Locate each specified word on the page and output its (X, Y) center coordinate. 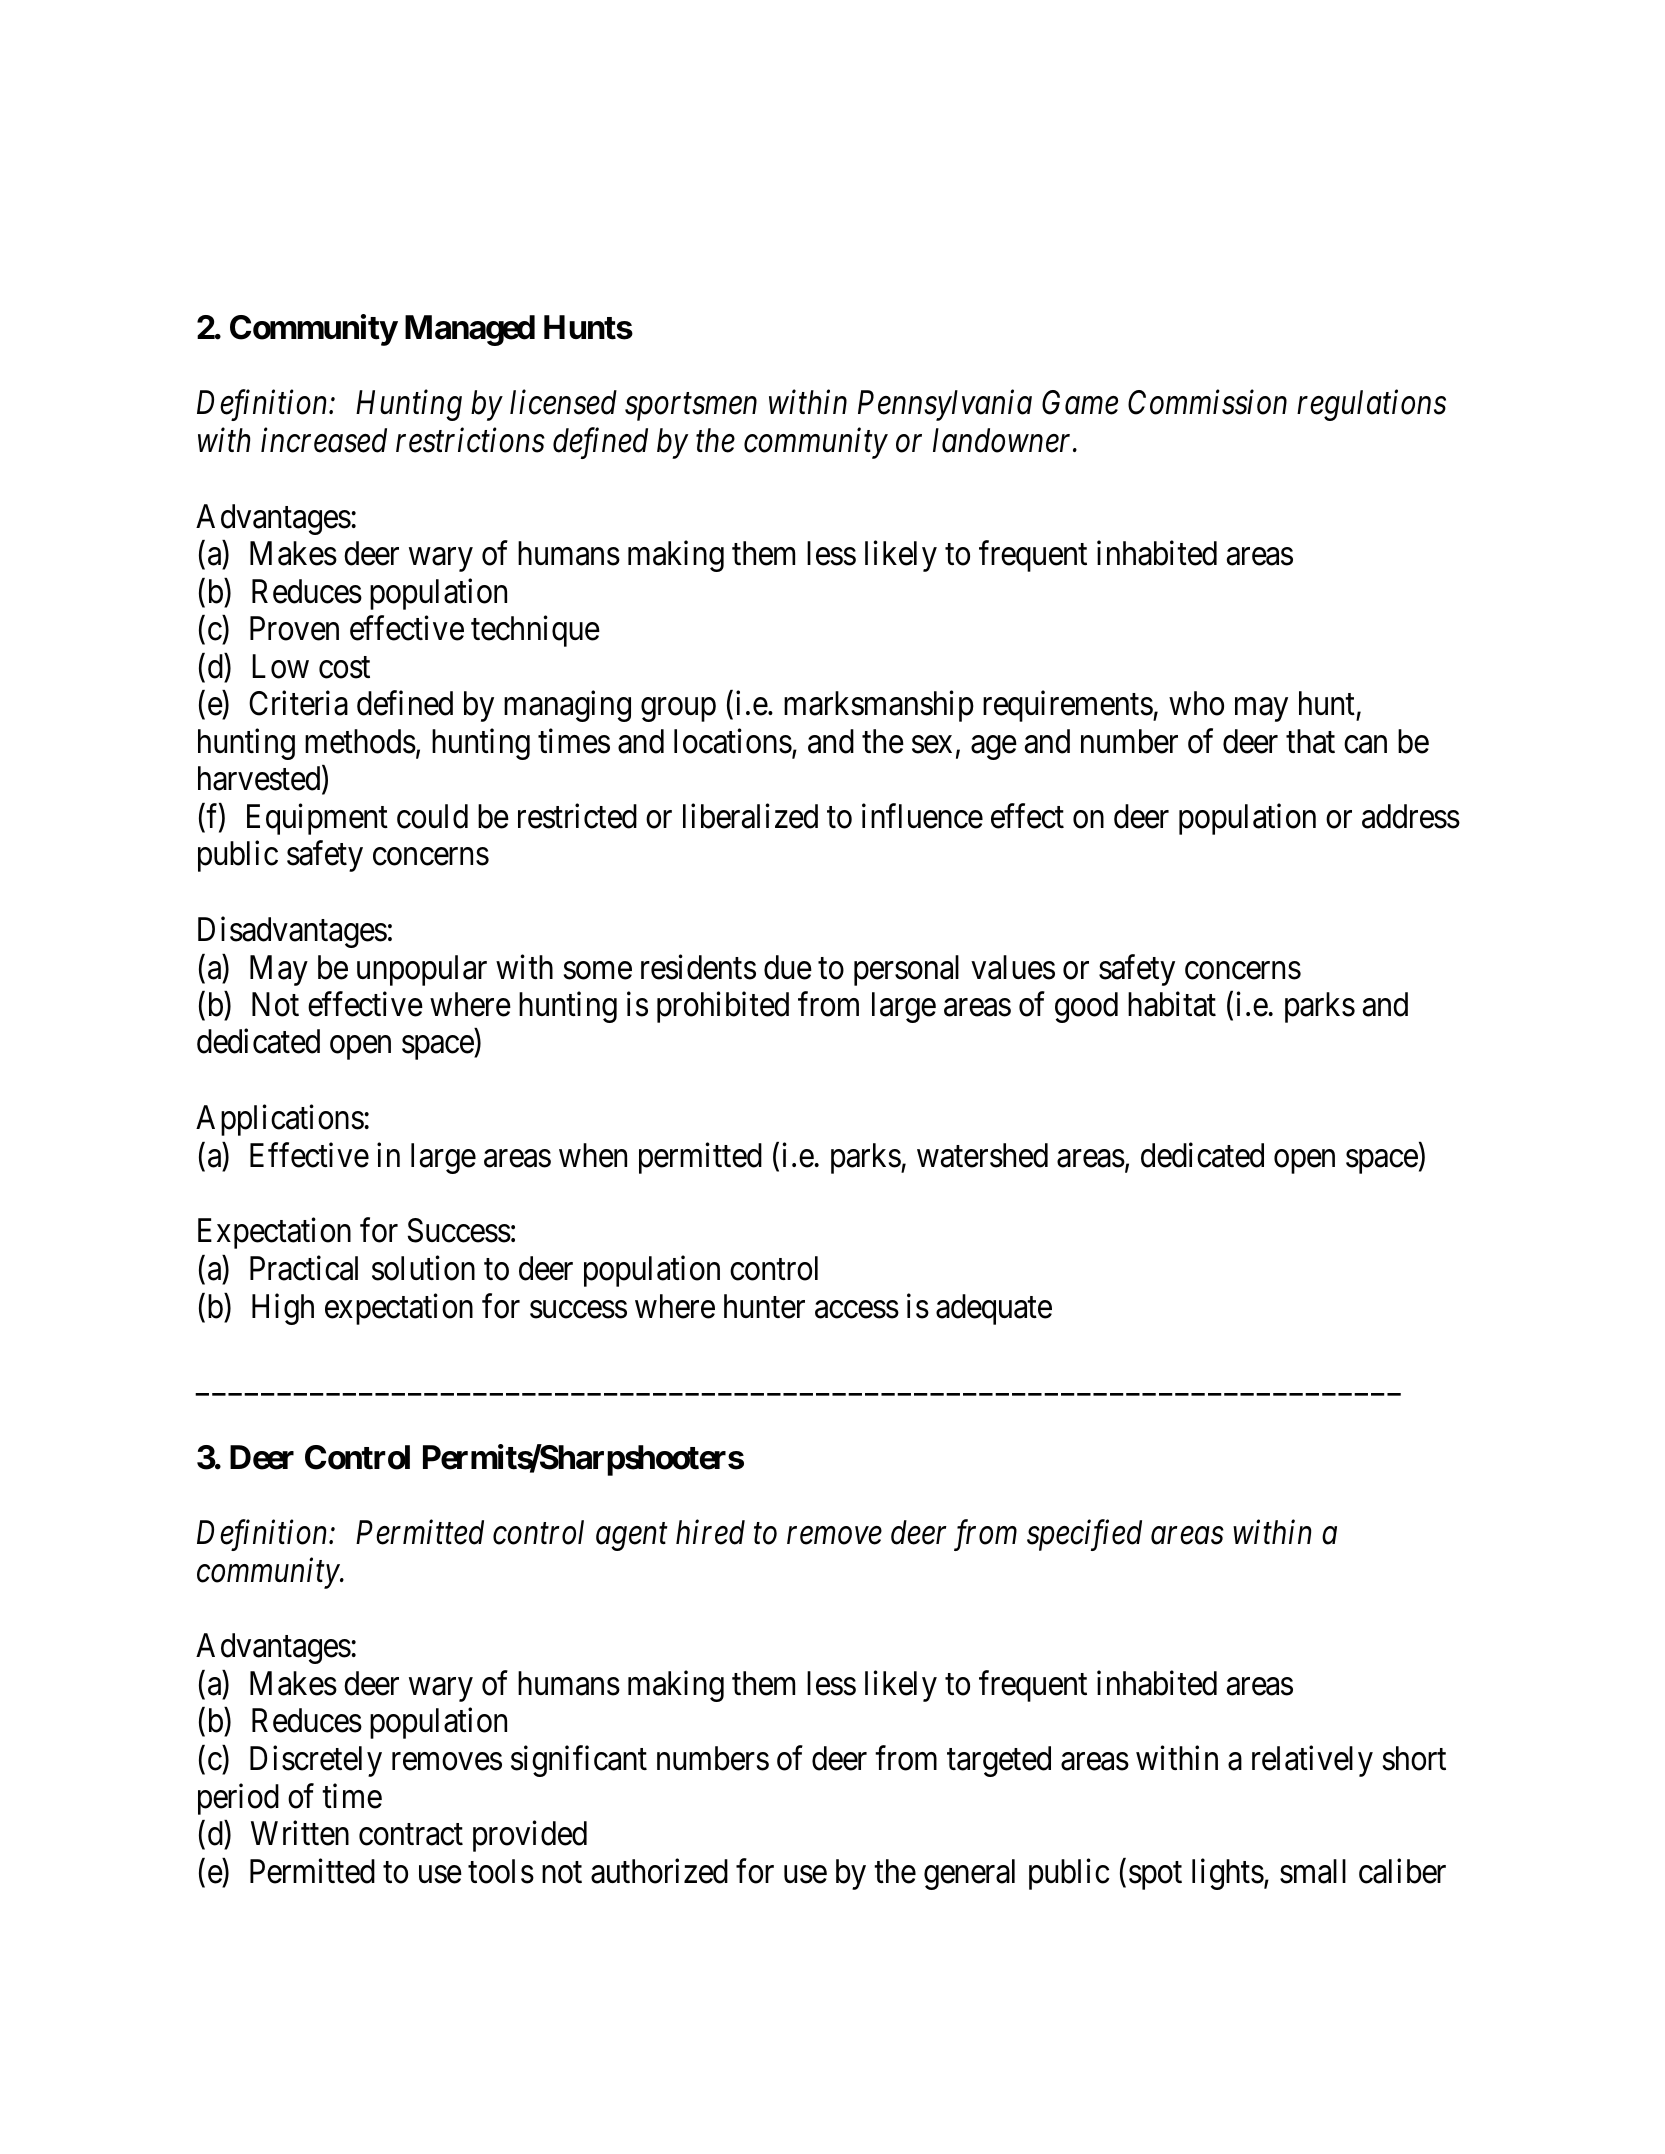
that (1310, 741)
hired (710, 1532)
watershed (982, 1155)
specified (1084, 1535)
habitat (1172, 1004)
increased (324, 440)
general (969, 1874)
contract (411, 1835)
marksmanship (879, 706)
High (283, 1309)
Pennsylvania (945, 405)
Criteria (298, 703)
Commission (1207, 403)
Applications (280, 1120)
